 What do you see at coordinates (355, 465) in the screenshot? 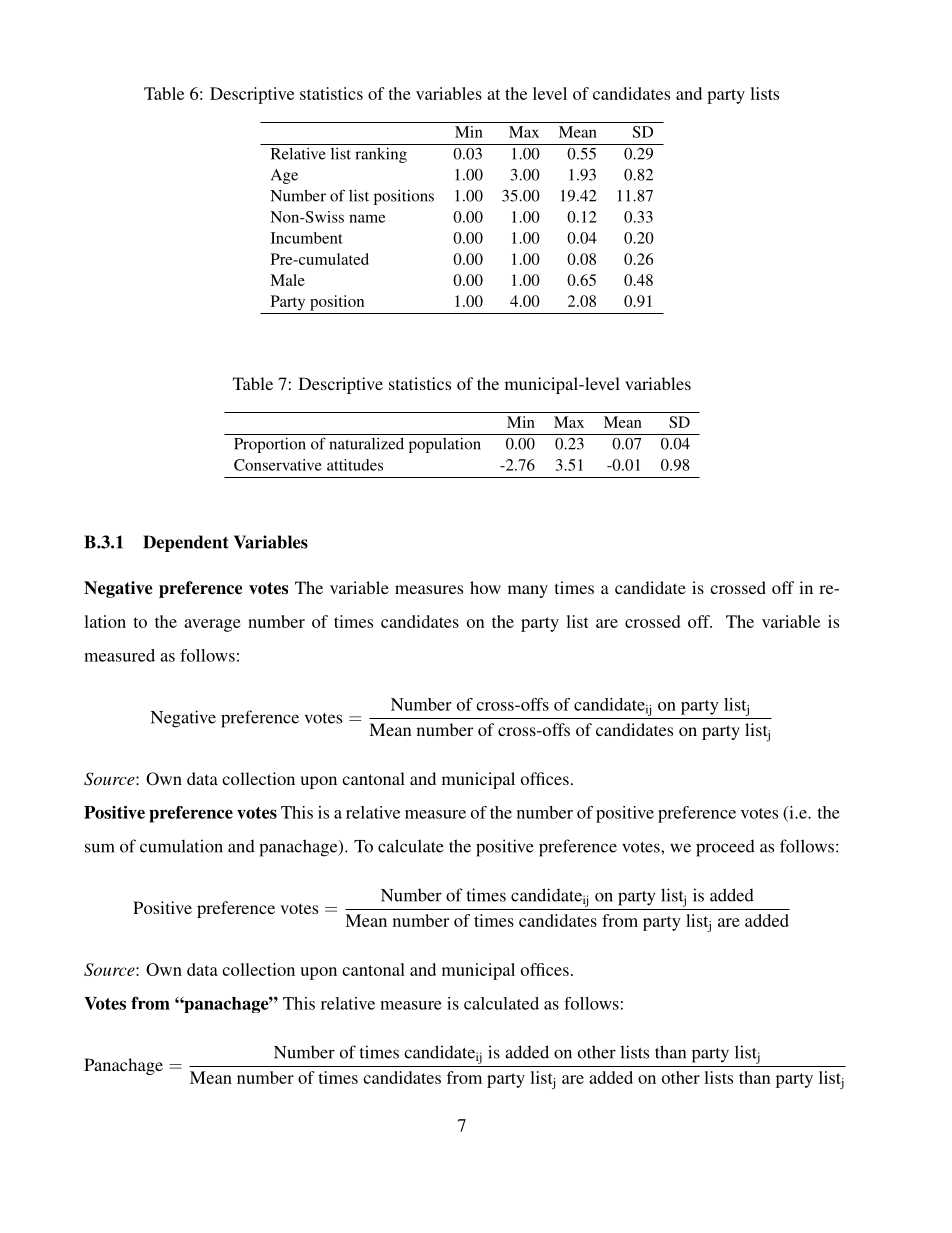
I see `attitudes` at bounding box center [355, 465].
